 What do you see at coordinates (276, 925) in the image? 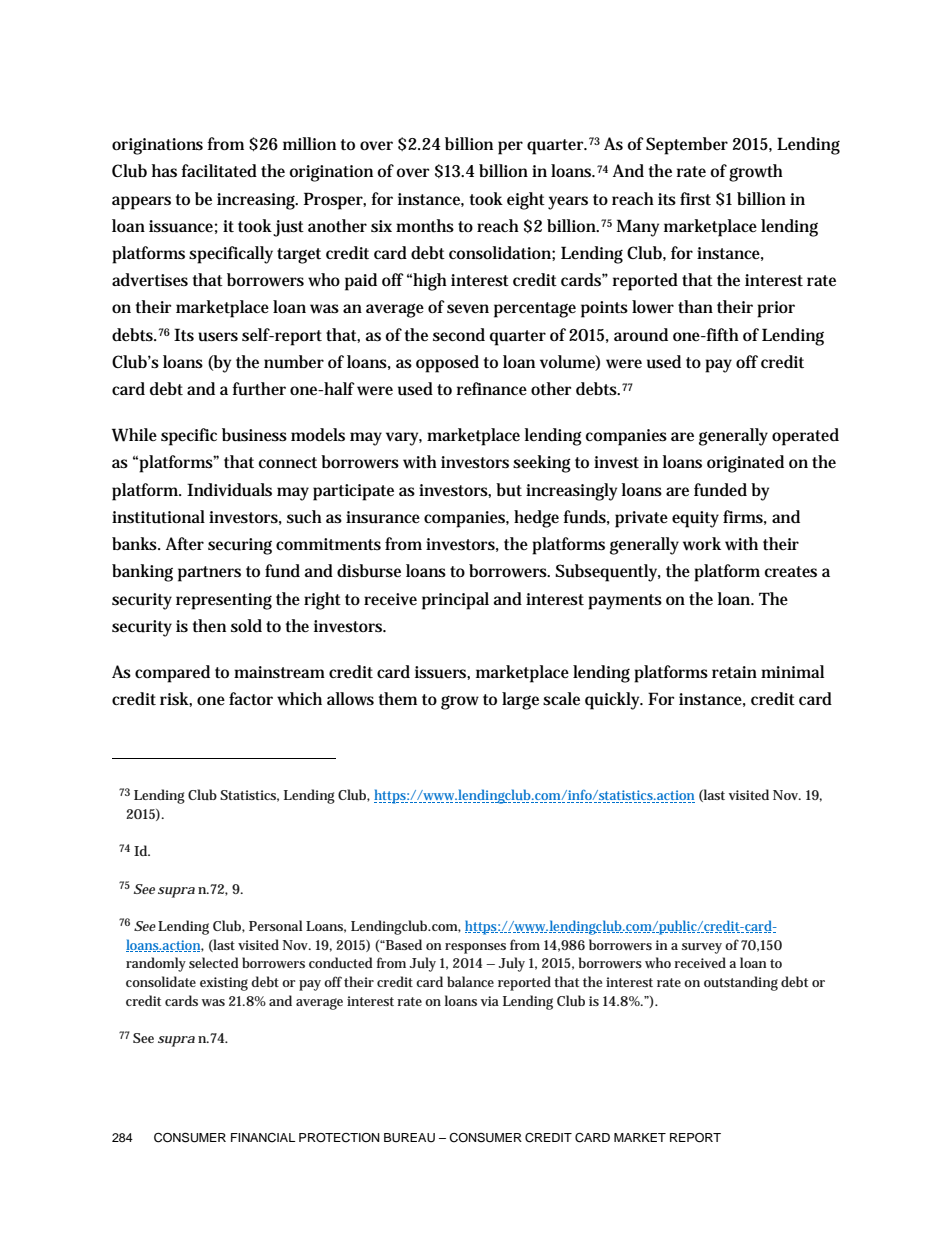
I see `Personal` at bounding box center [276, 925].
